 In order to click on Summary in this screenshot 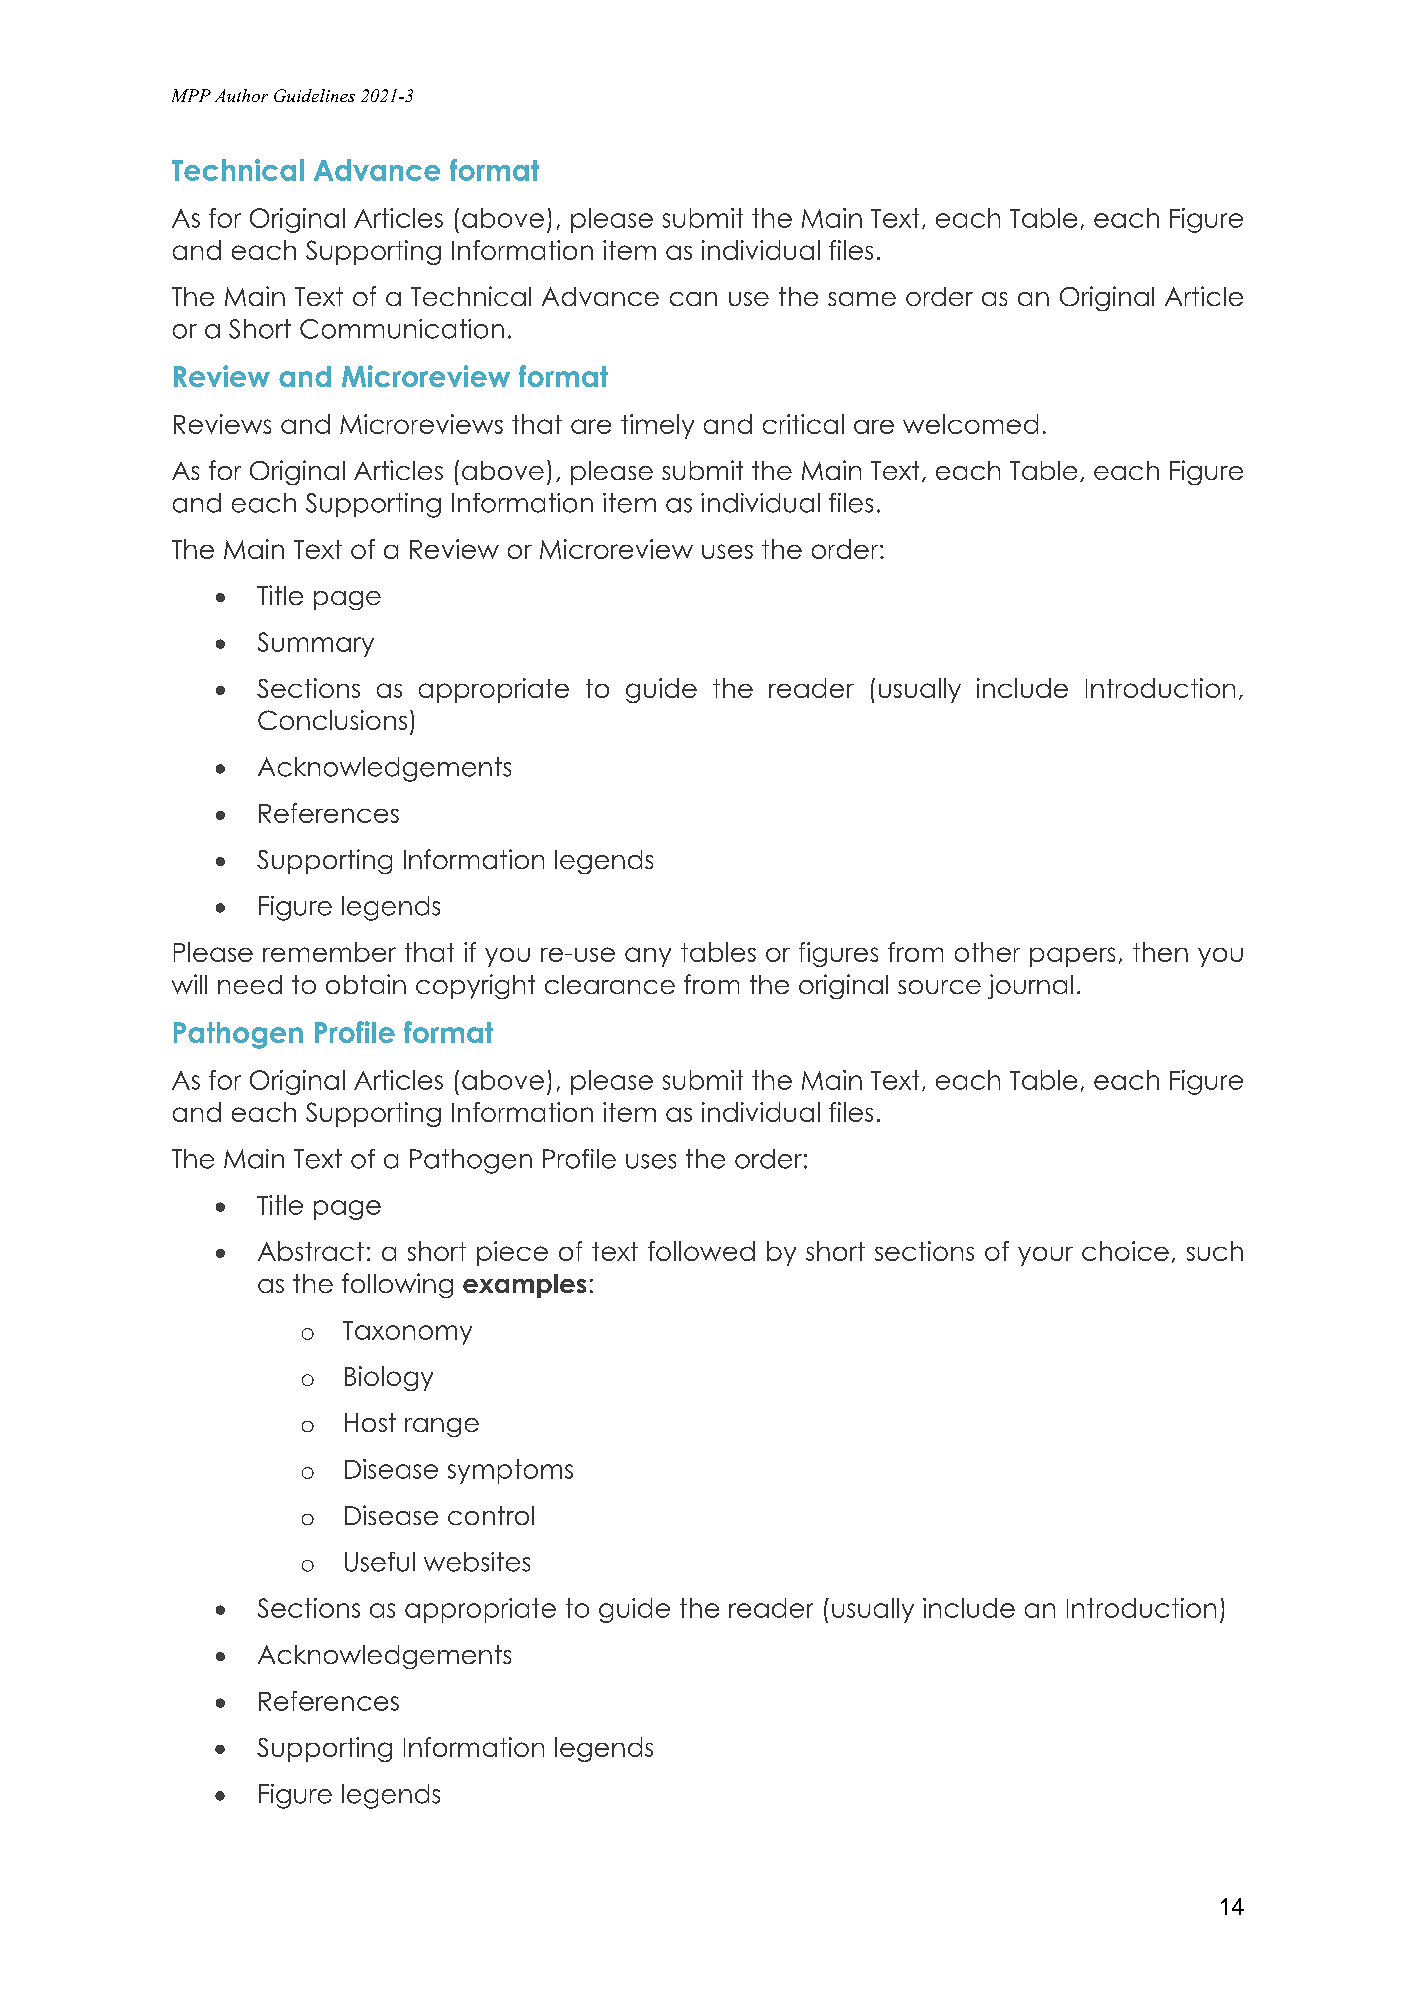, I will do `click(316, 644)`.
